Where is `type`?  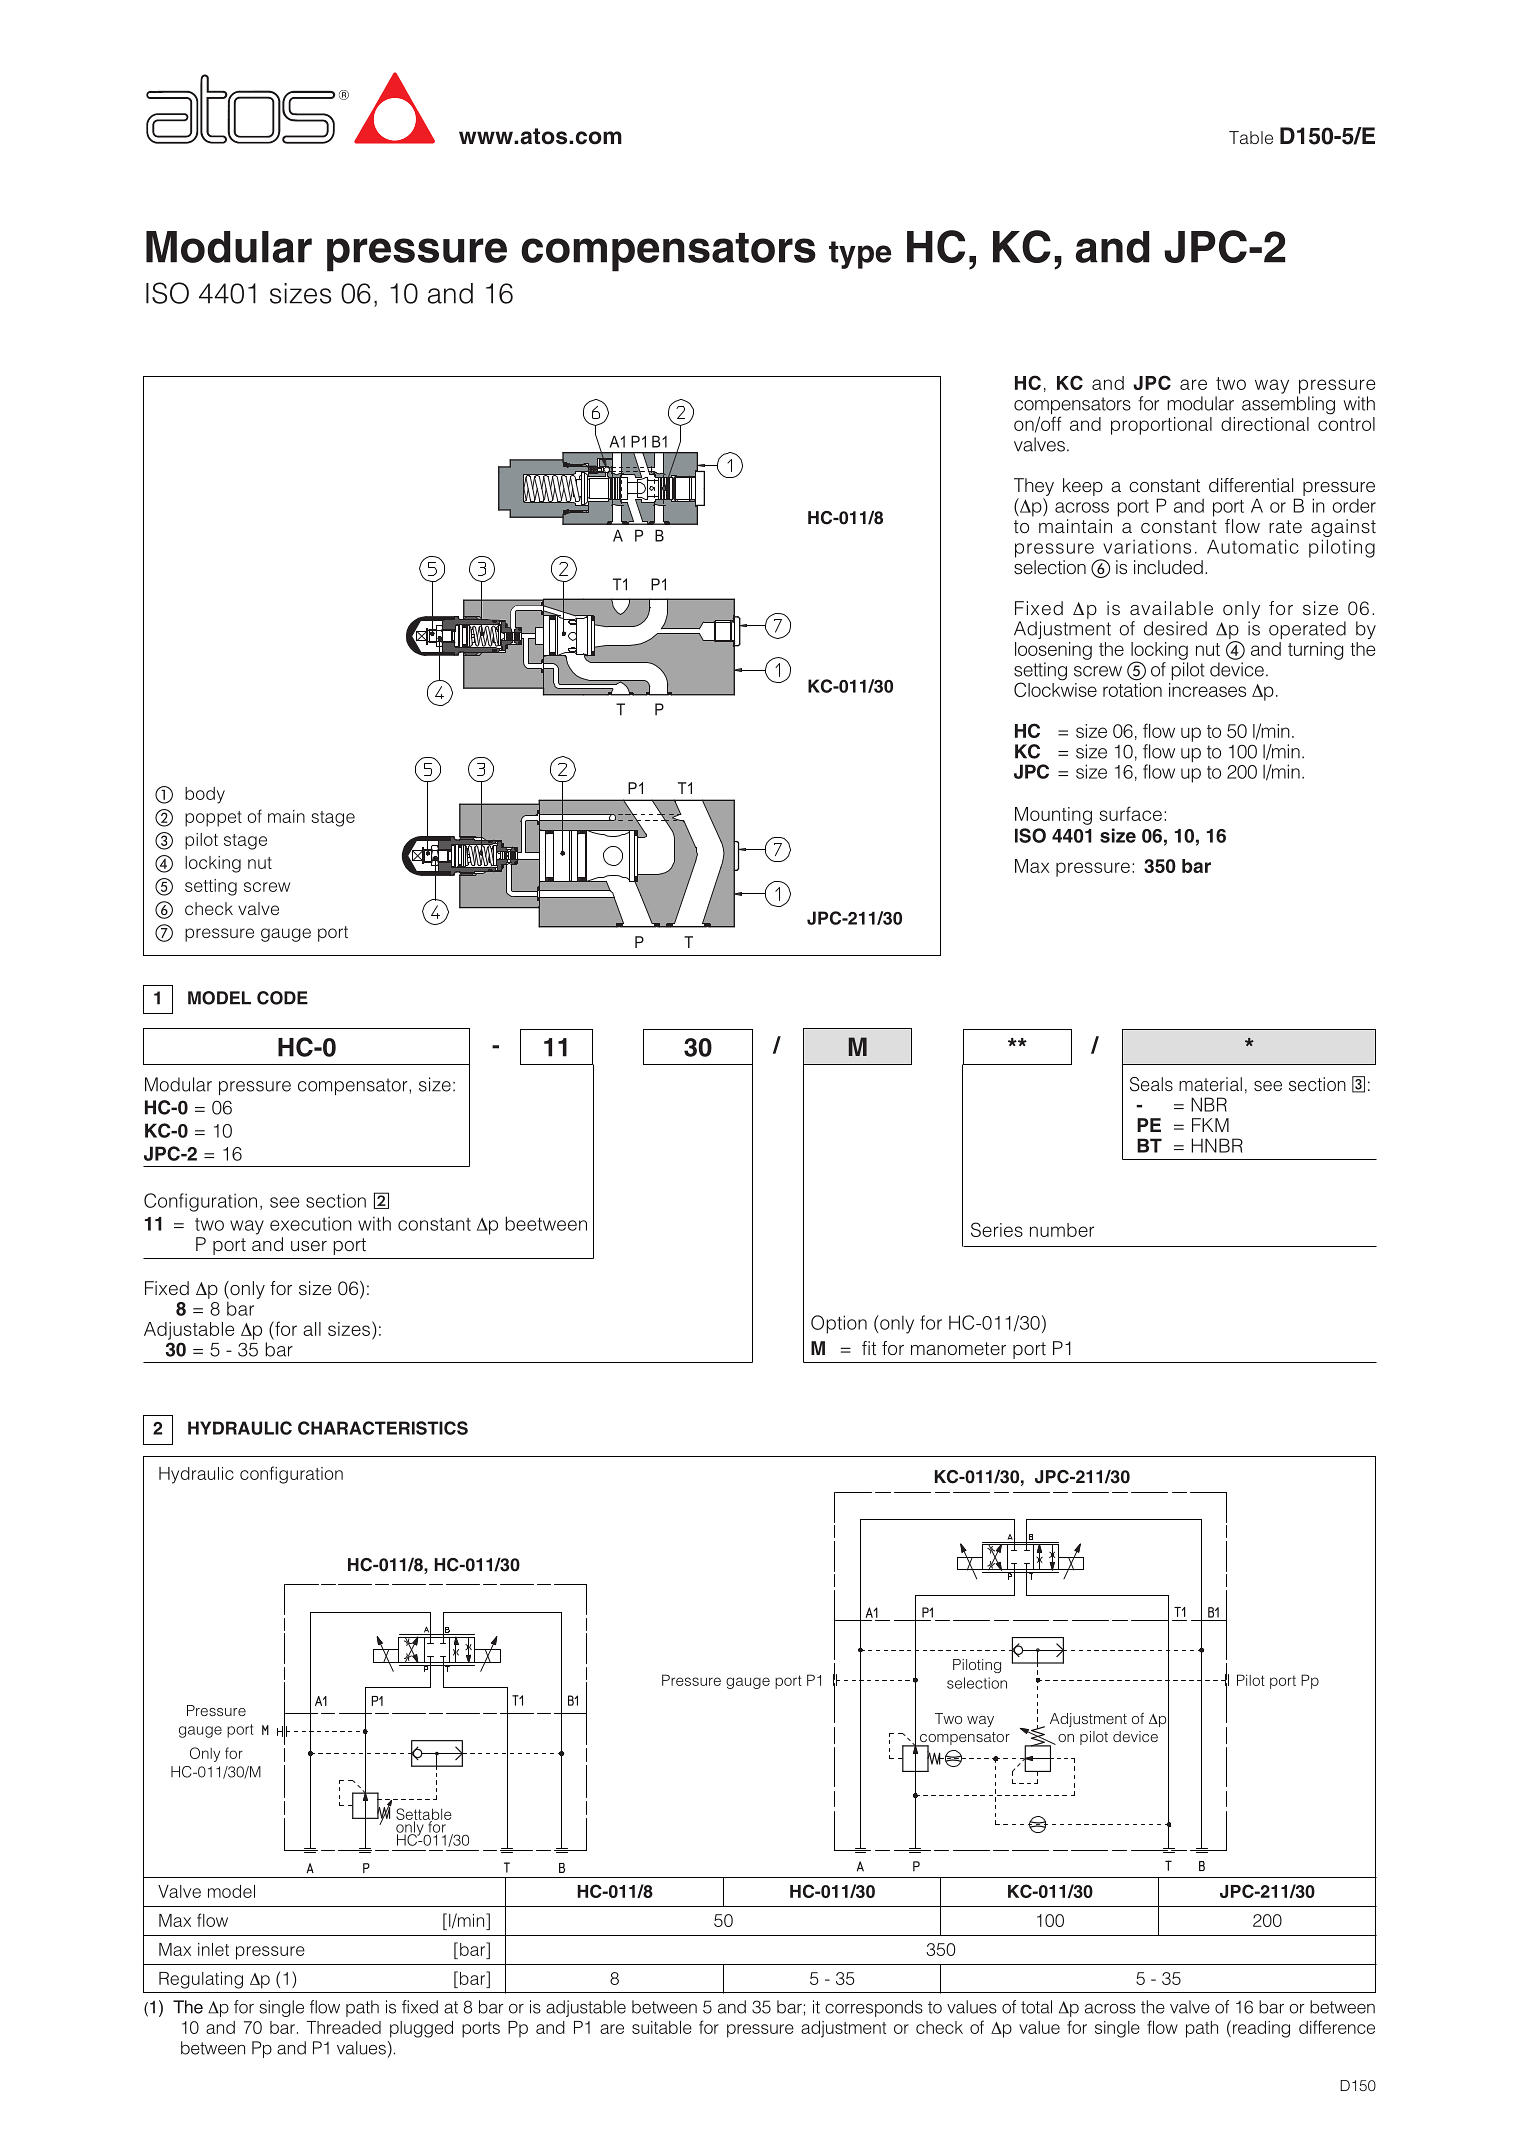
type is located at coordinates (860, 255).
